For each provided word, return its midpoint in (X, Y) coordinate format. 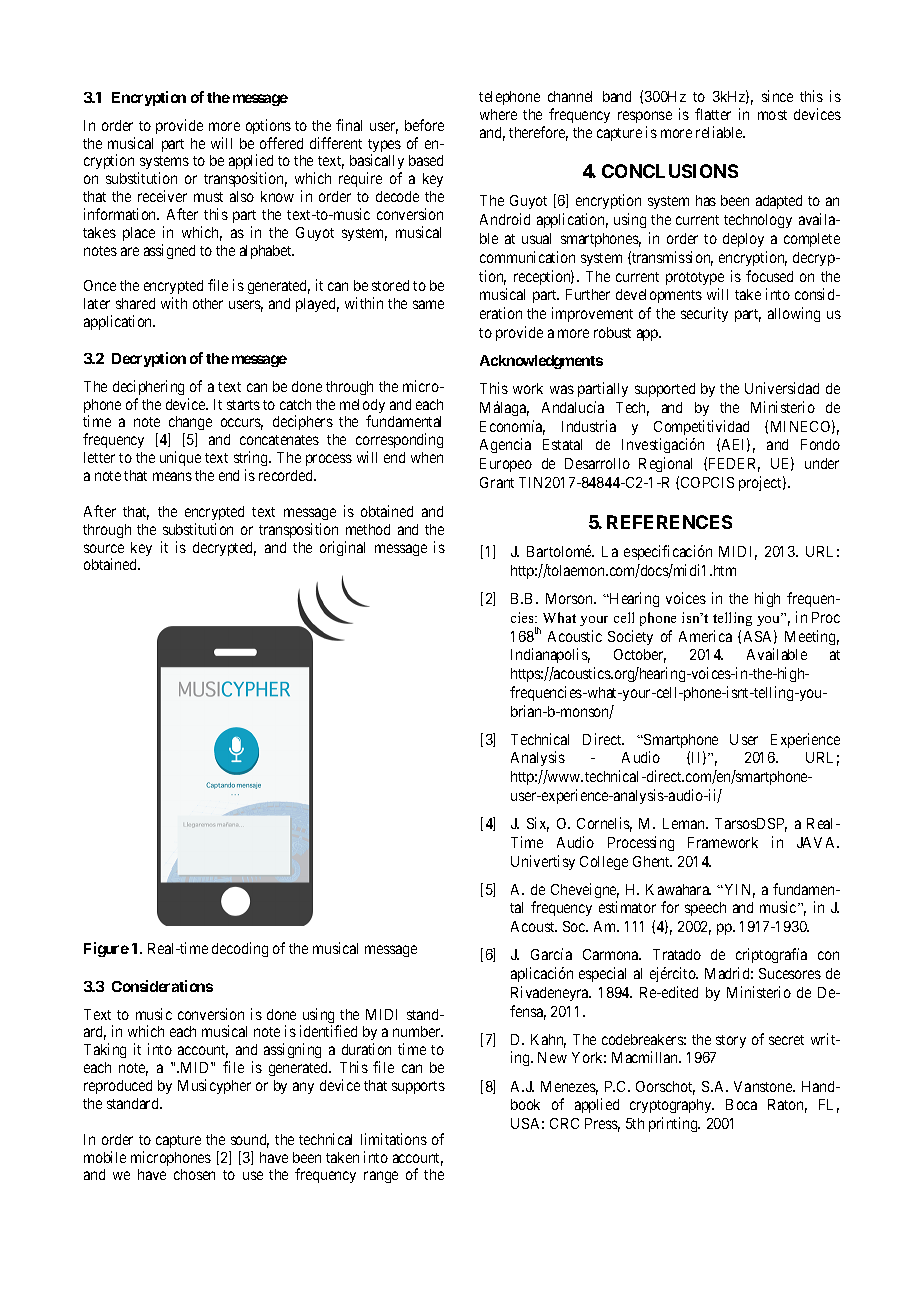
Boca (741, 1104)
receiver (162, 196)
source (104, 548)
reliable (720, 132)
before (424, 125)
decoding (240, 949)
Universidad (782, 388)
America (705, 636)
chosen (194, 1174)
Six (538, 824)
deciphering (148, 387)
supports (418, 1087)
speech (705, 909)
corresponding (399, 442)
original (342, 548)
